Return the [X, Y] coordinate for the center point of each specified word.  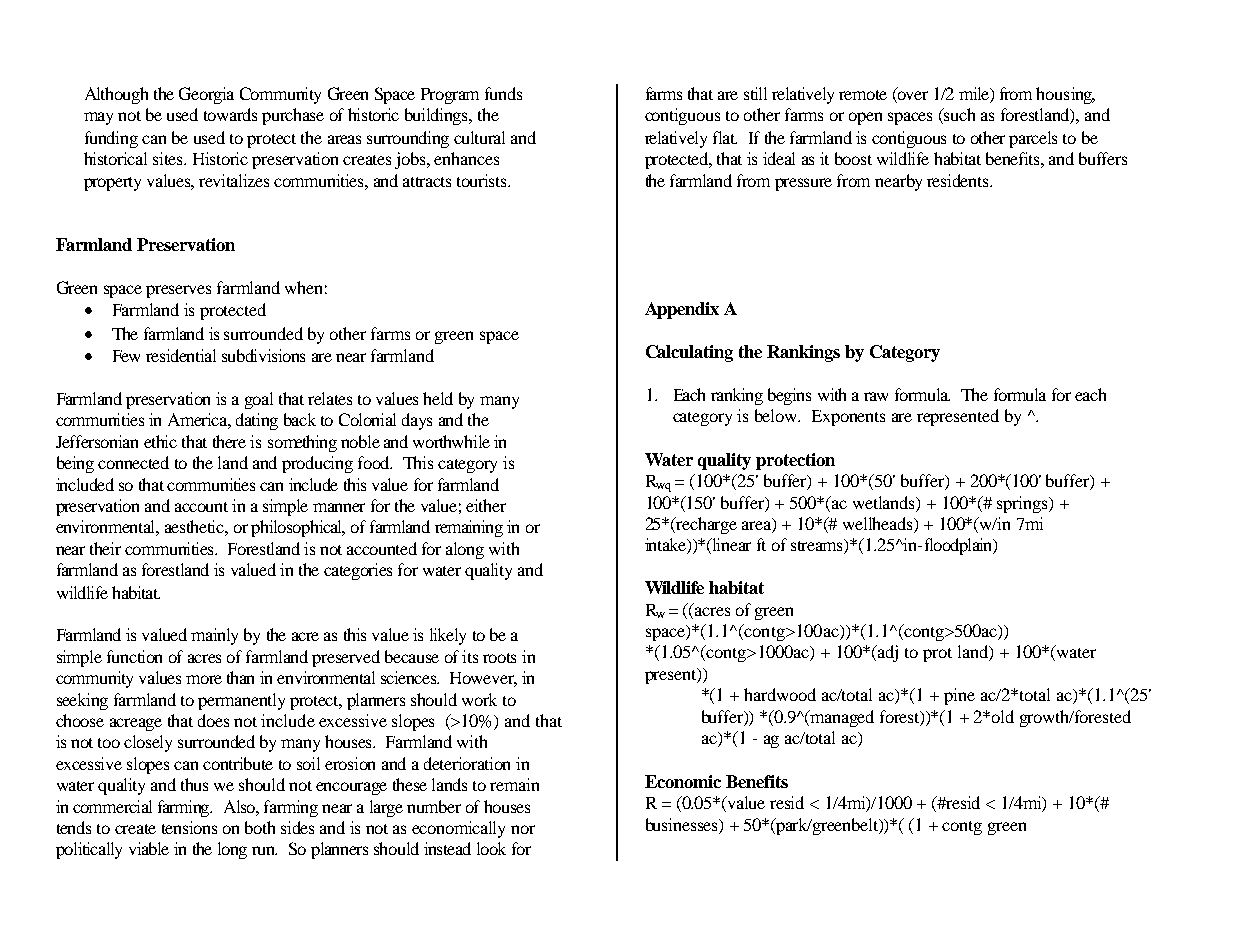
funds [503, 93]
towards [230, 114]
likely [448, 636]
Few [126, 356]
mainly [214, 636]
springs [1024, 504]
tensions [189, 827]
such [959, 114]
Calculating [689, 353]
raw [876, 396]
